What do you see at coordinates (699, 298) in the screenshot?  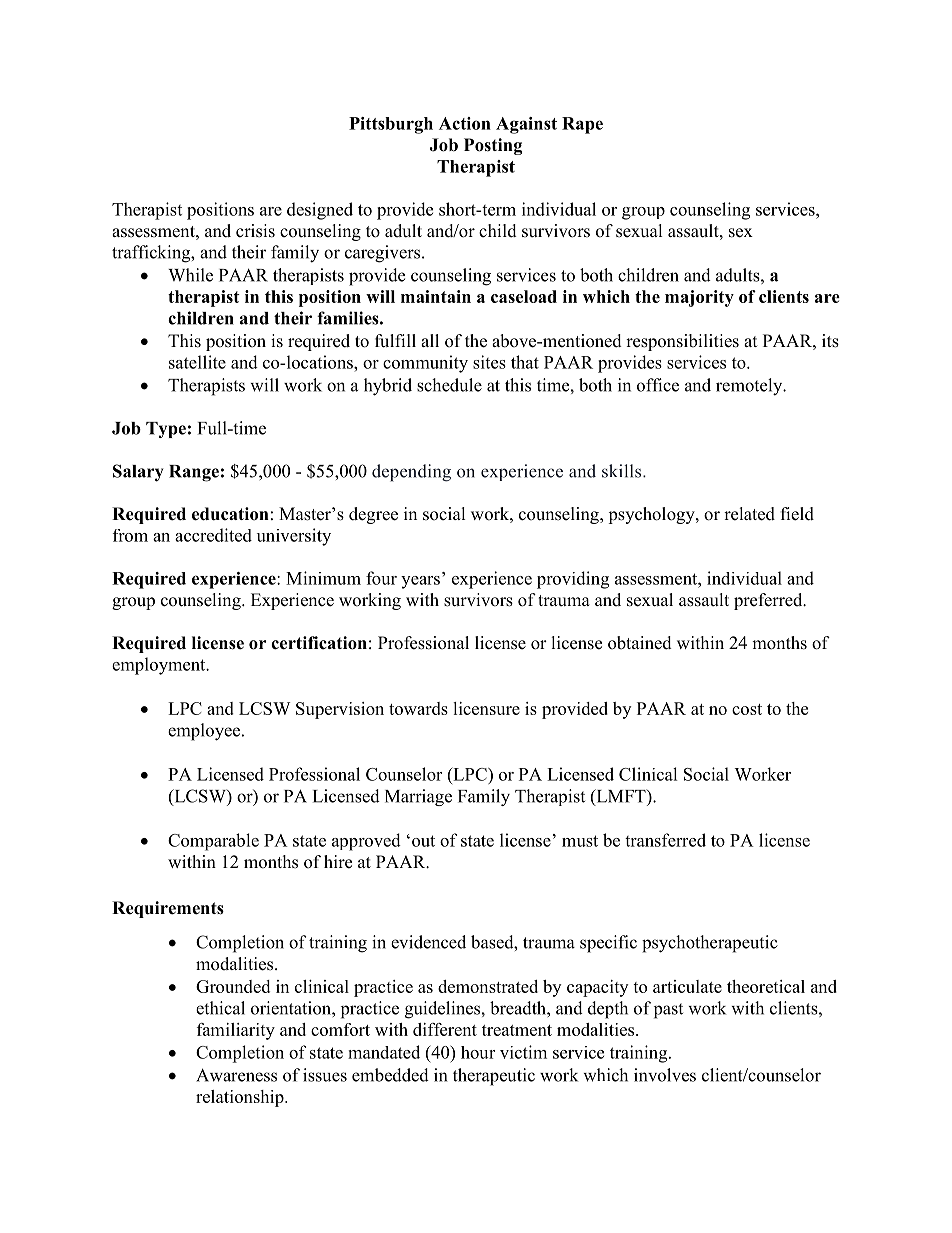 I see `majority` at bounding box center [699, 298].
